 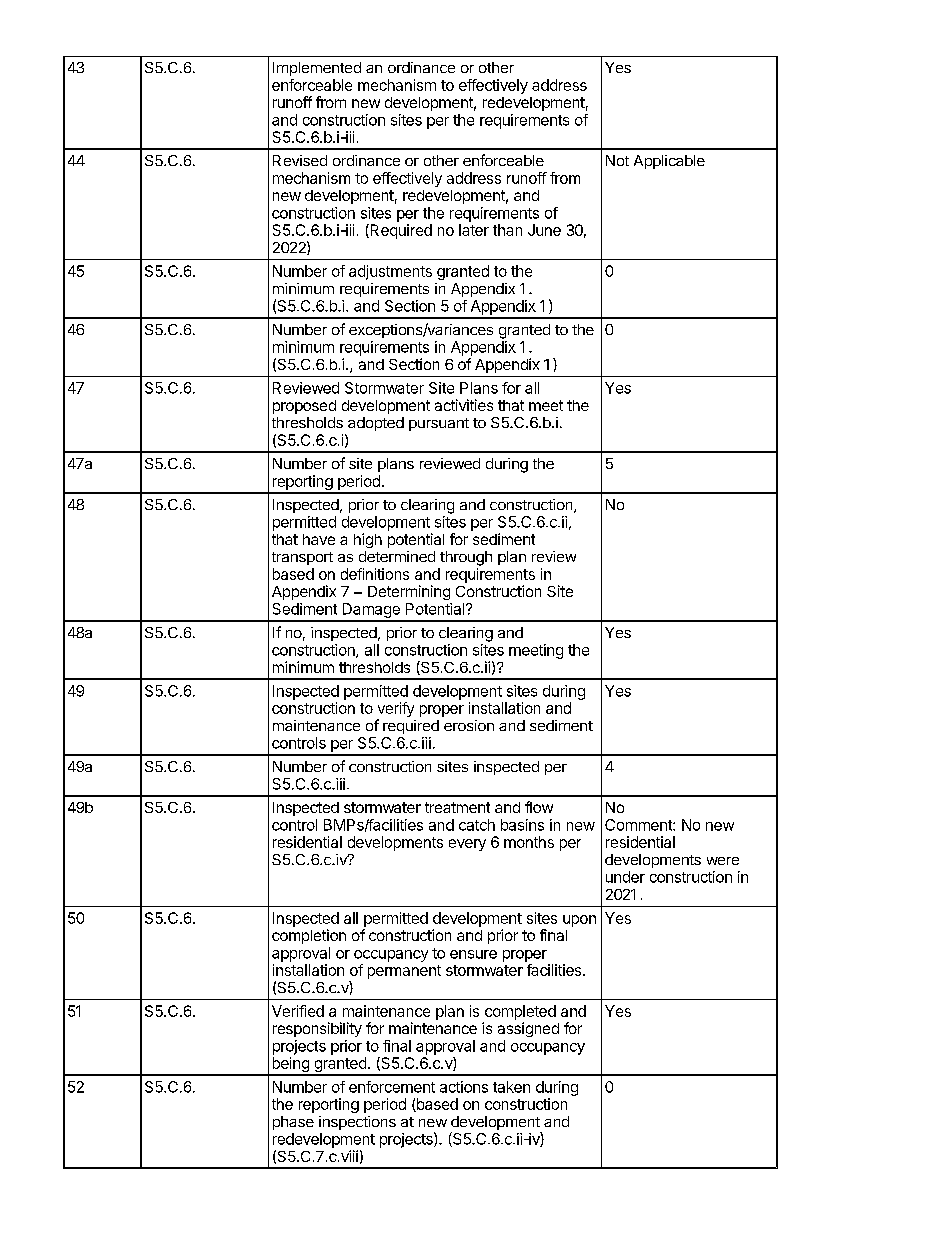 What do you see at coordinates (669, 162) in the screenshot?
I see `Applicable` at bounding box center [669, 162].
